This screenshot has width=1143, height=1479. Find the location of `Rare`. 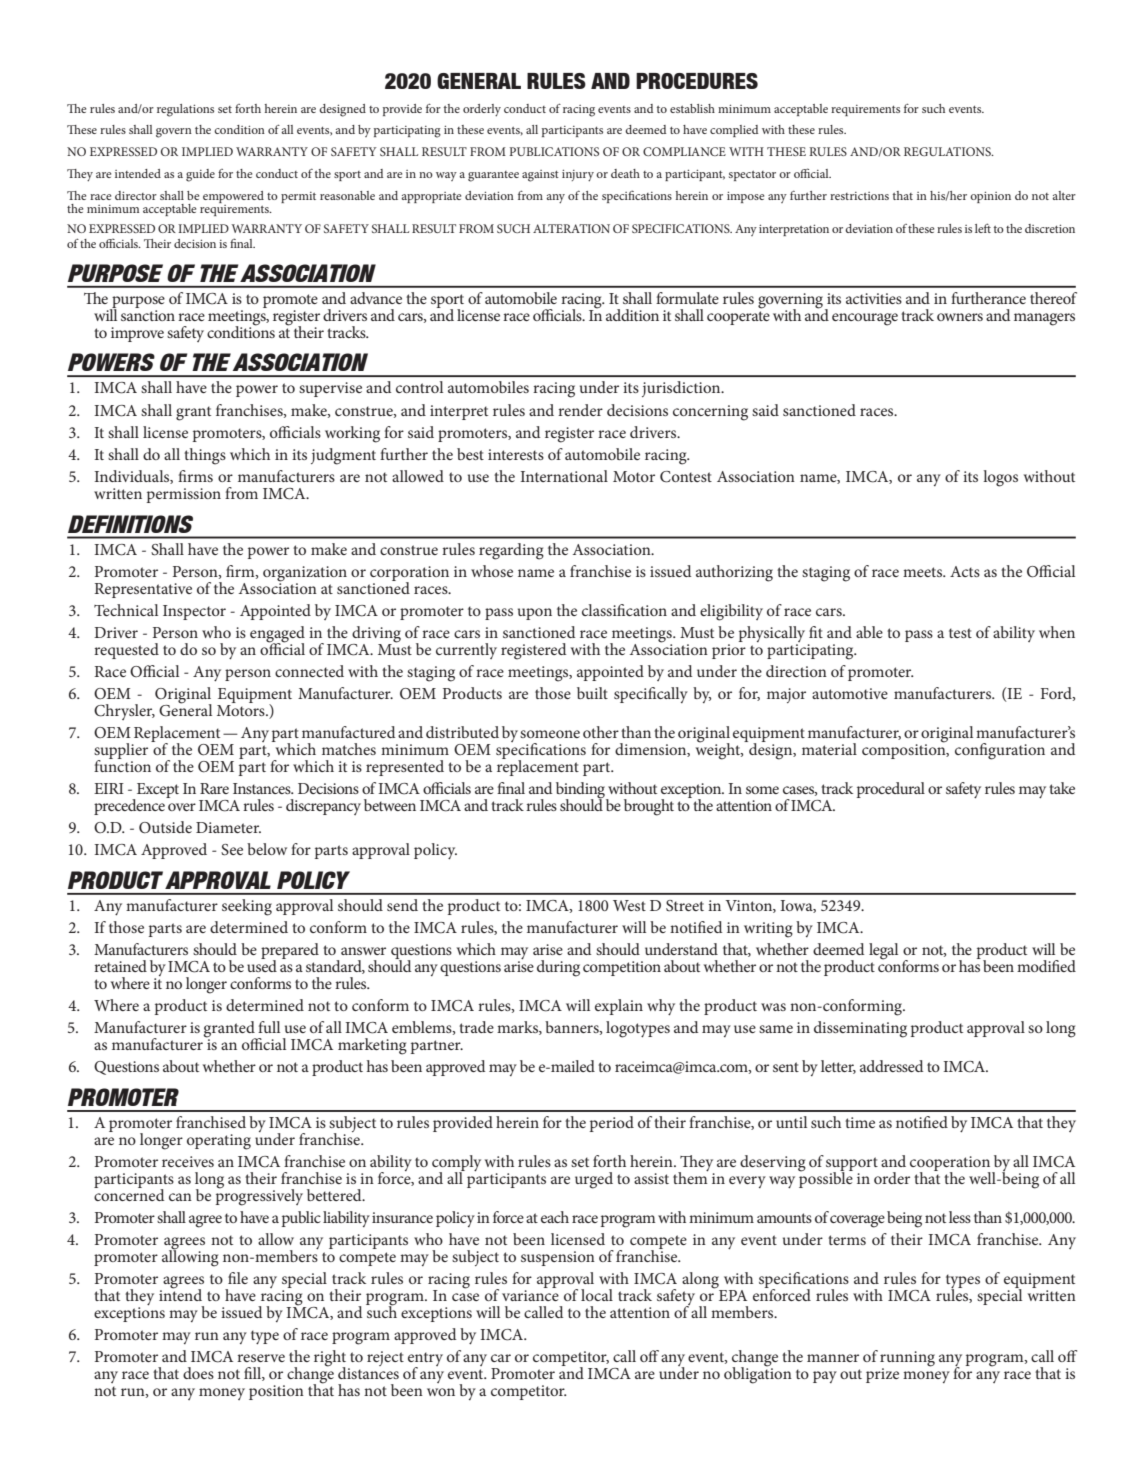

Rare is located at coordinates (214, 788).
